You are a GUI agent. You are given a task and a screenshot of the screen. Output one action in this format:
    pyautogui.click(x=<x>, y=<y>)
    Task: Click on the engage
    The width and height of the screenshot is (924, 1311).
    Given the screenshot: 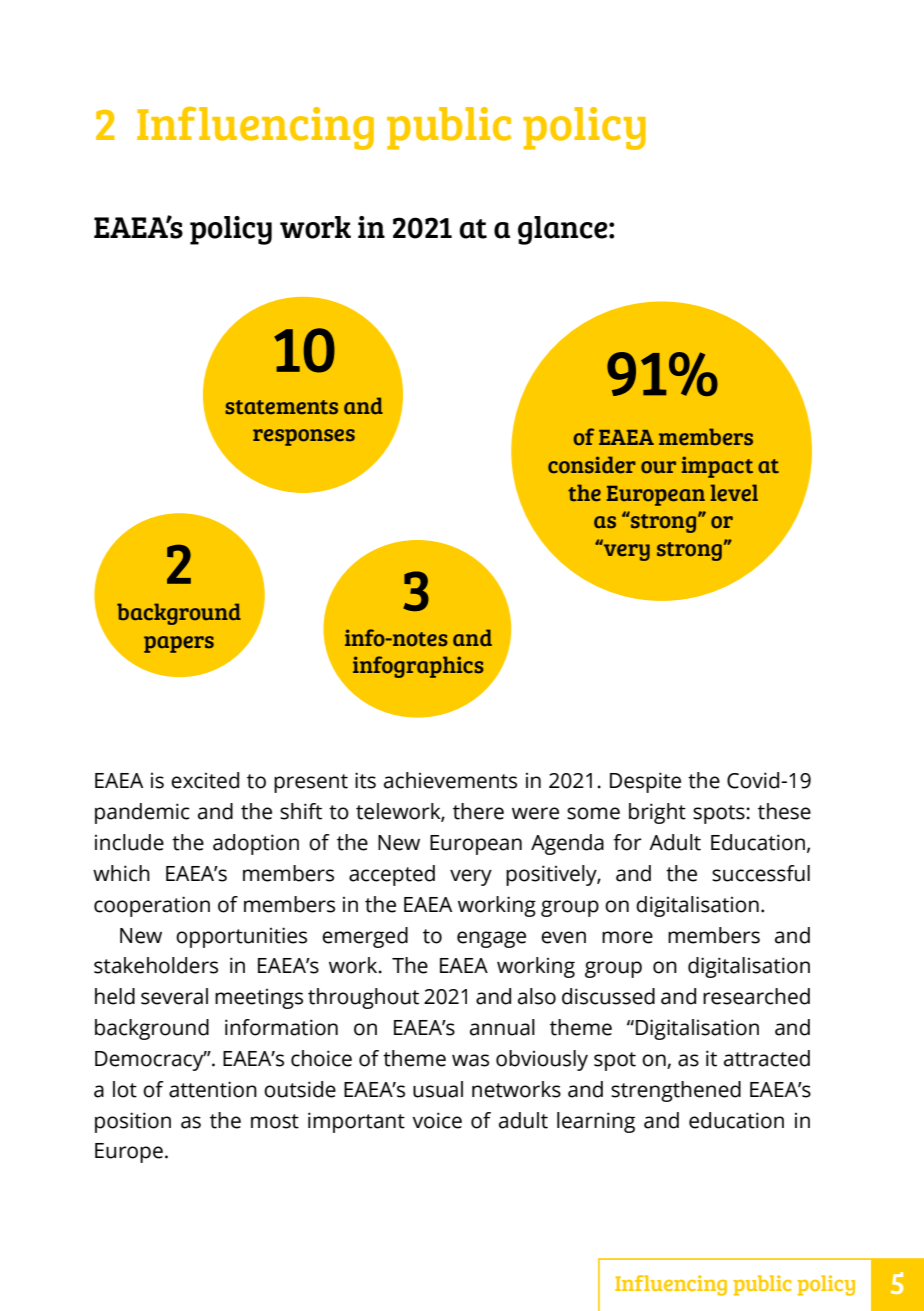 What is the action you would take?
    pyautogui.click(x=491, y=939)
